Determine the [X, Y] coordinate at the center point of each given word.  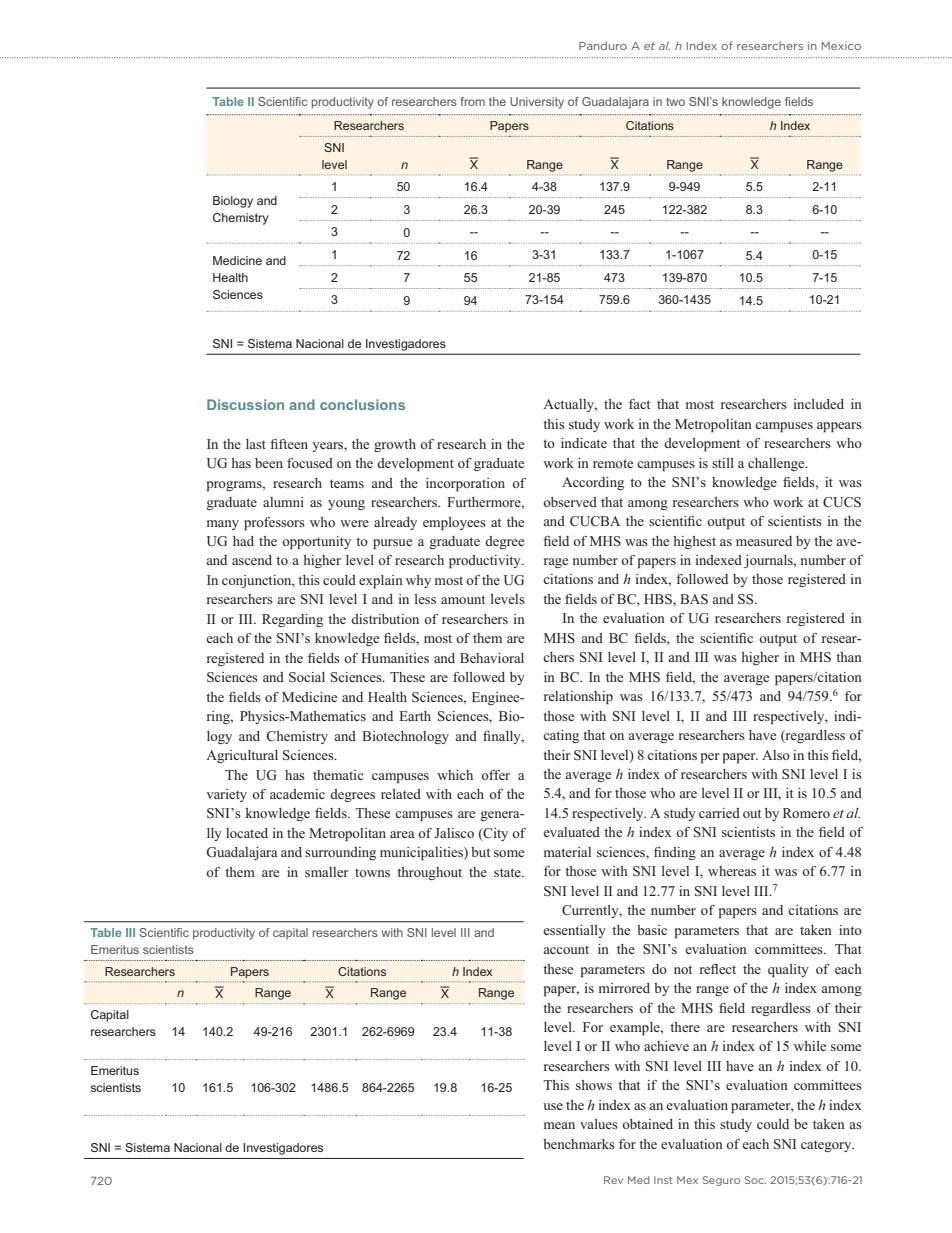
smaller [326, 872]
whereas [732, 871]
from [472, 101]
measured [764, 541]
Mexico [841, 46]
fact [639, 404]
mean [559, 1125]
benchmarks [579, 1144]
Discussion [245, 404]
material [567, 852]
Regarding [292, 620]
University [537, 103]
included [819, 404]
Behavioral [492, 658]
